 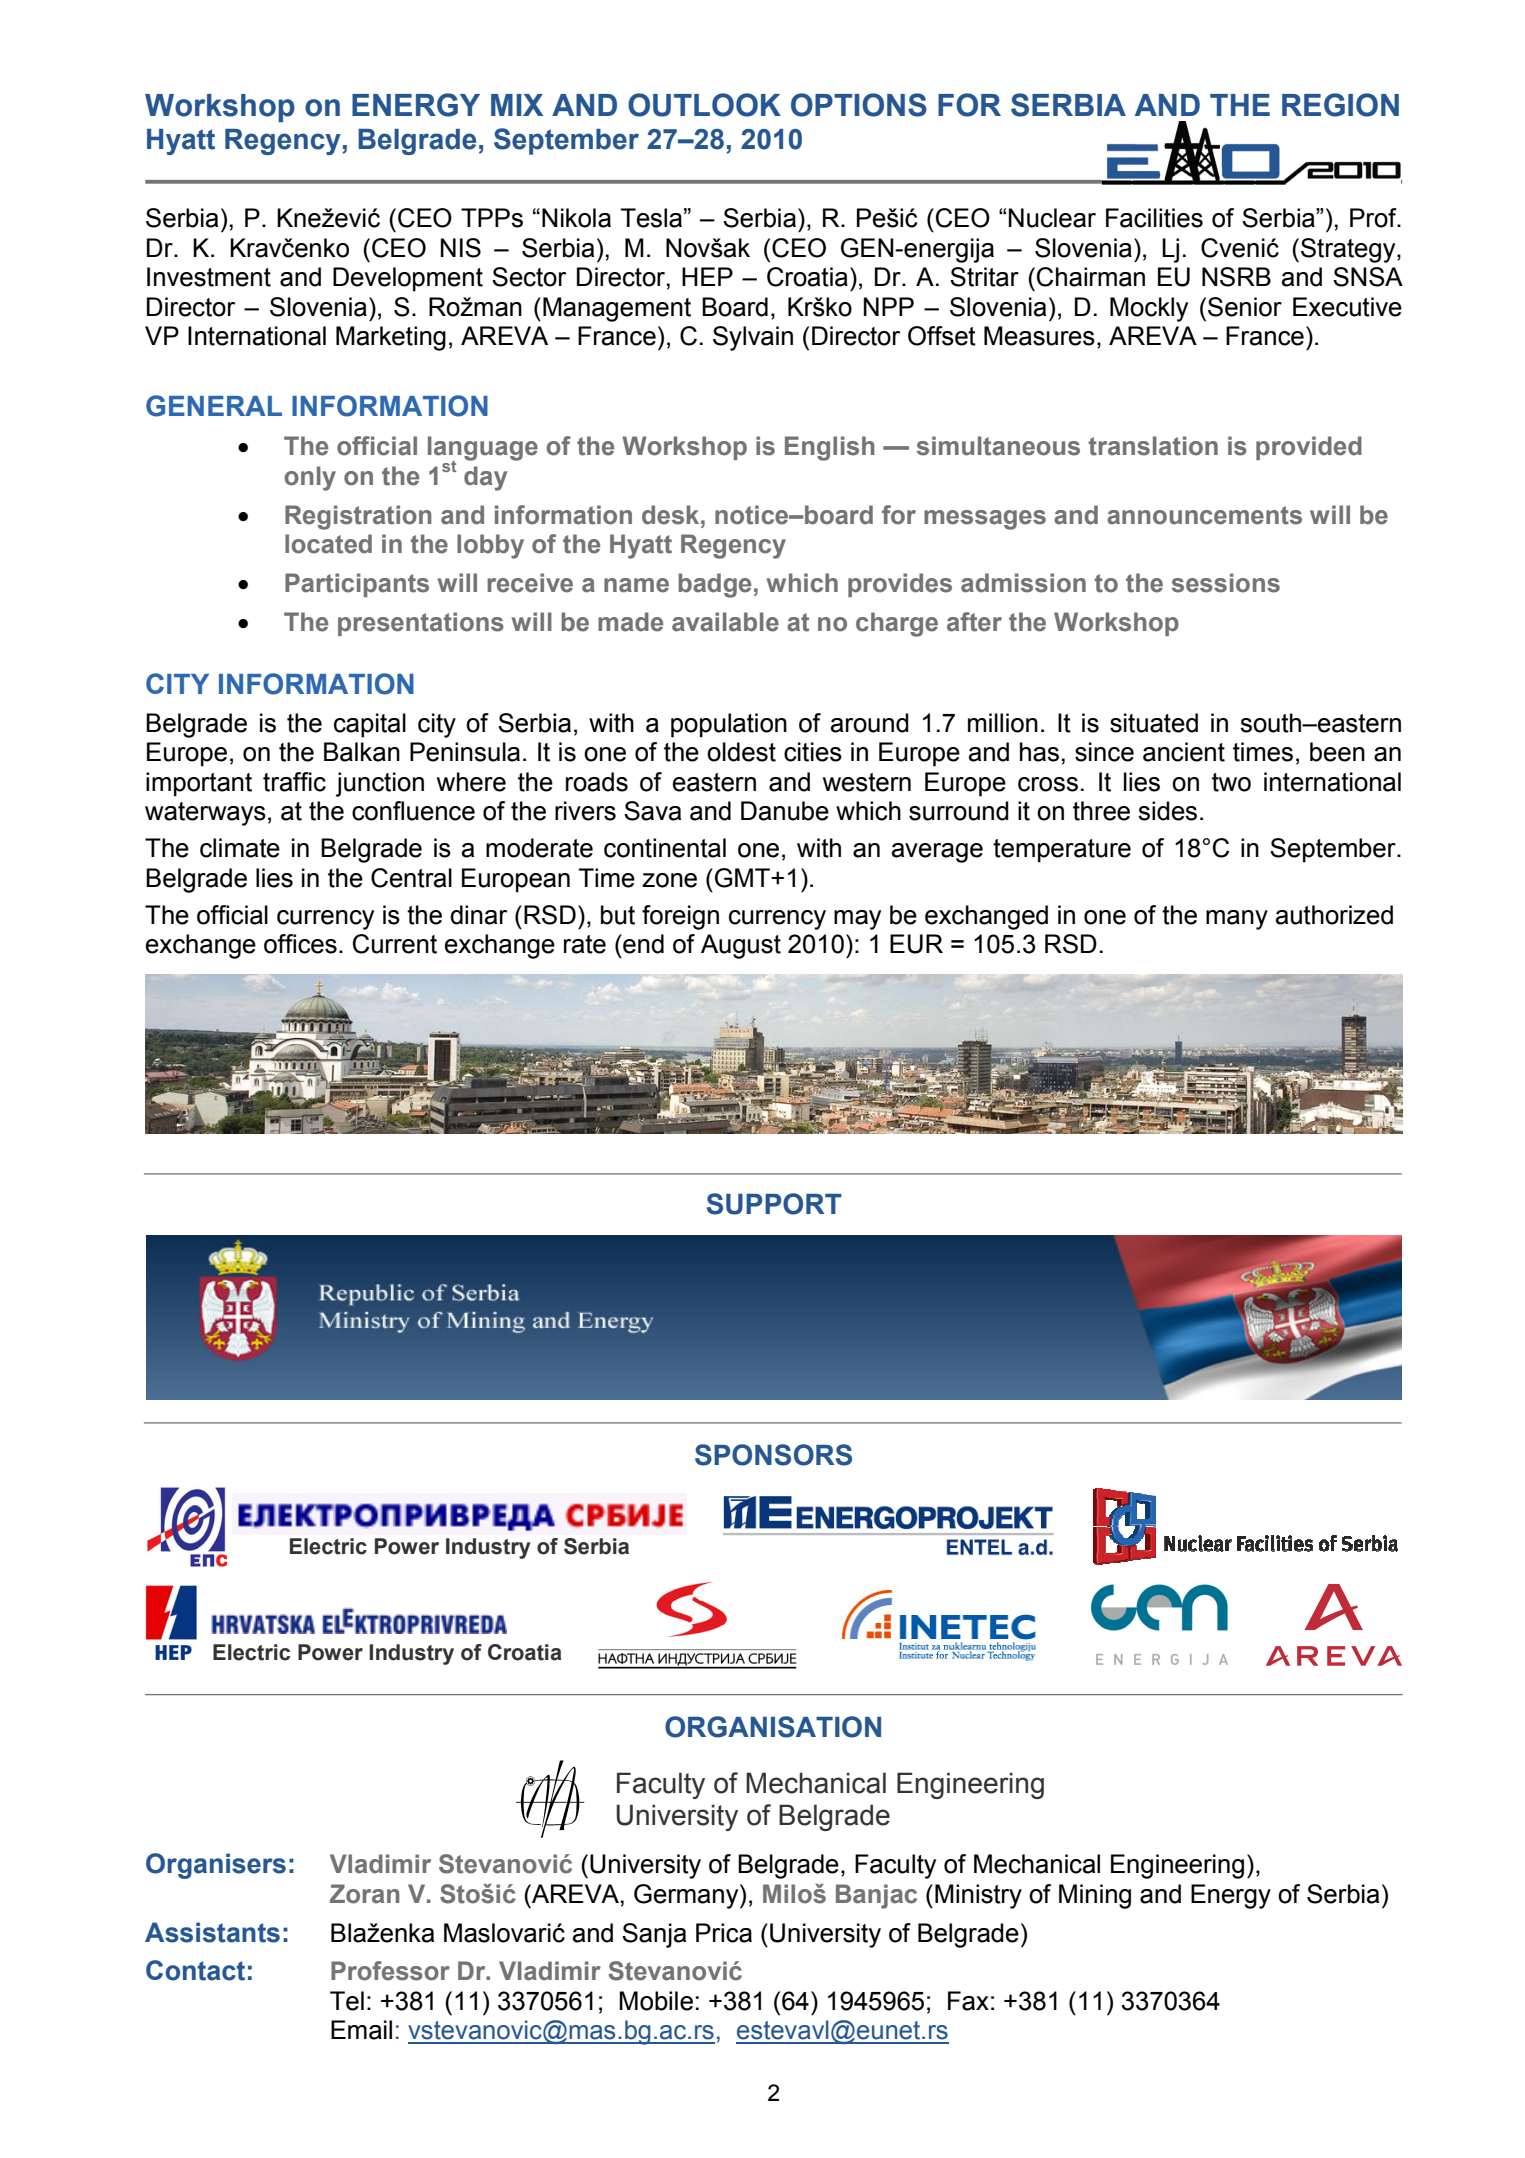 What do you see at coordinates (362, 752) in the screenshot?
I see `Balkan` at bounding box center [362, 752].
